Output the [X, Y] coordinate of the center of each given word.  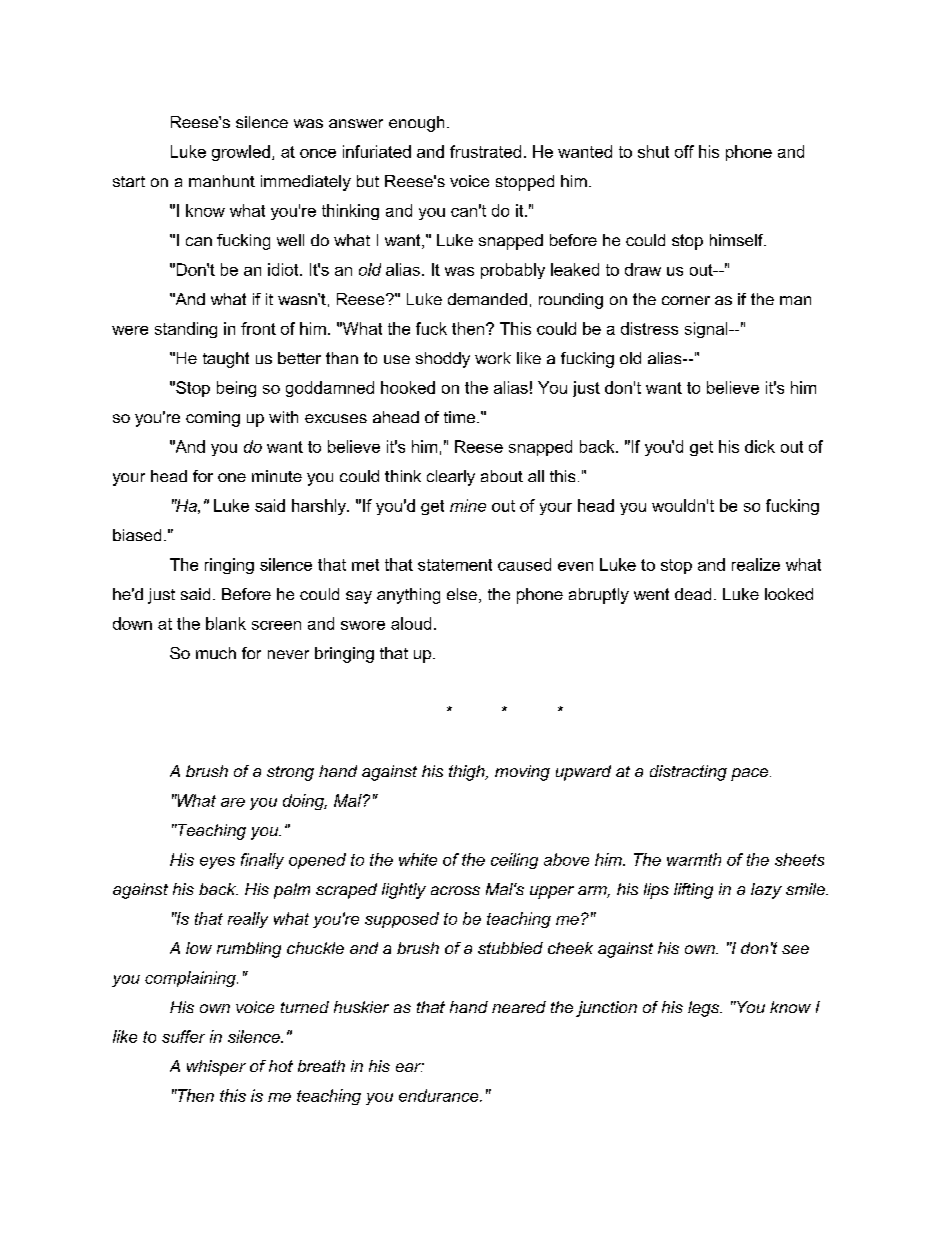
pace [751, 774]
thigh [468, 773]
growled [241, 153]
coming [213, 419]
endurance [440, 1095]
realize [756, 564]
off [684, 151]
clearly [451, 478]
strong [290, 773]
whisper [216, 1068]
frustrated [485, 151]
